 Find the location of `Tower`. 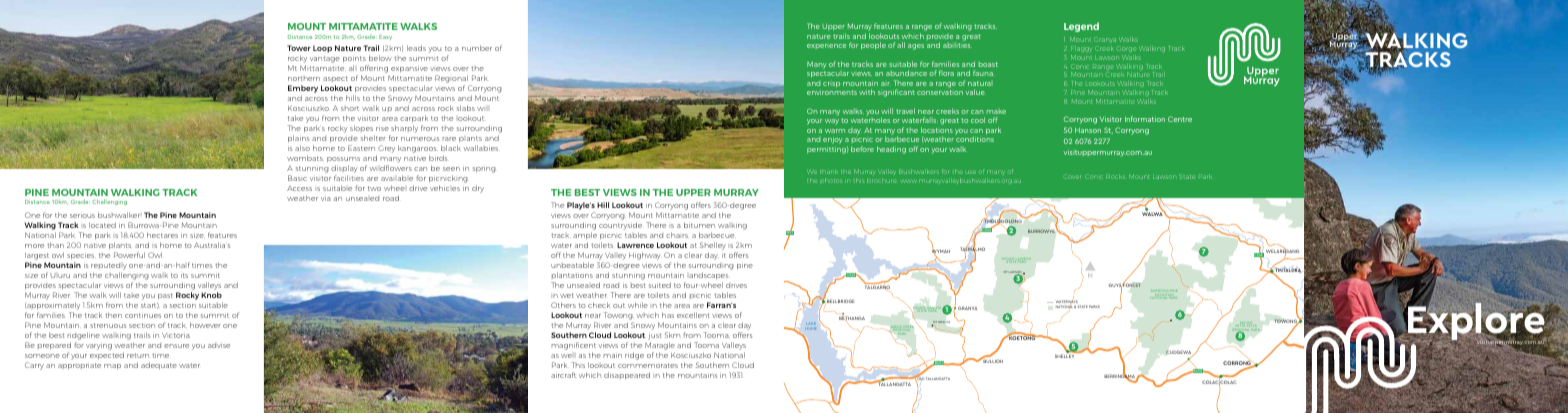

Tower is located at coordinates (299, 48).
